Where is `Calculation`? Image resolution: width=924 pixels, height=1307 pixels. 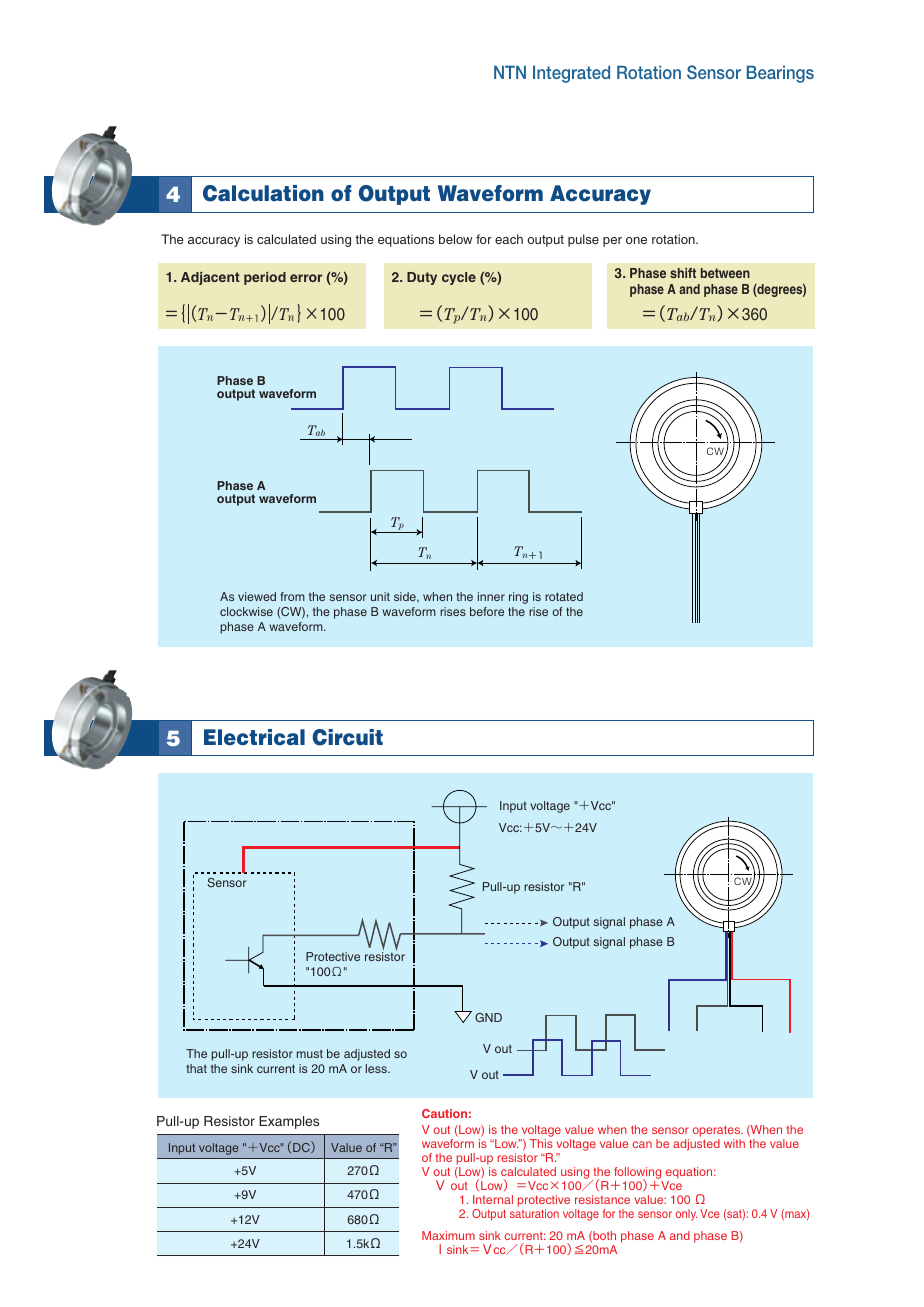
Calculation is located at coordinates (263, 193).
